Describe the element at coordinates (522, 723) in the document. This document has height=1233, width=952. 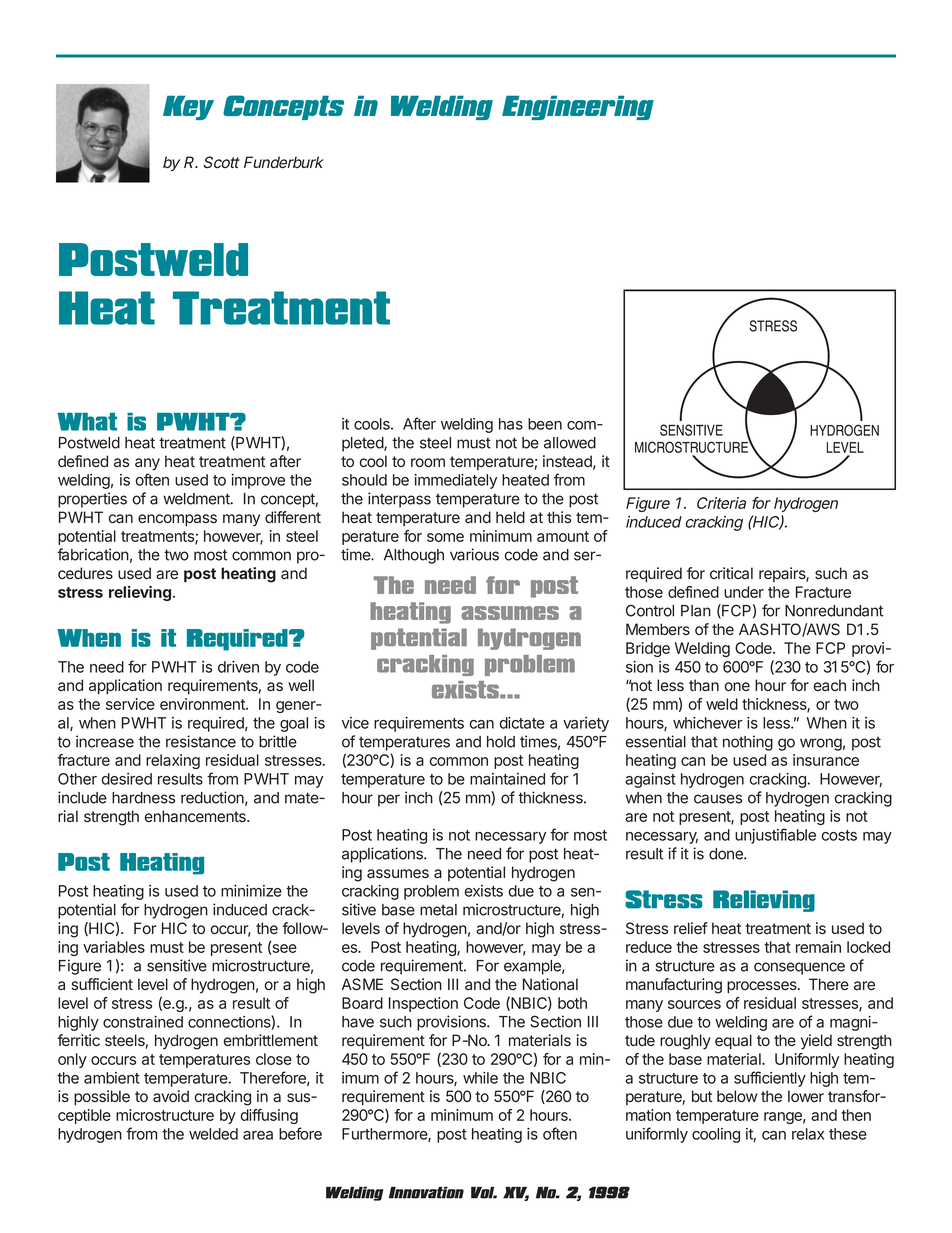
I see `dictate` at that location.
